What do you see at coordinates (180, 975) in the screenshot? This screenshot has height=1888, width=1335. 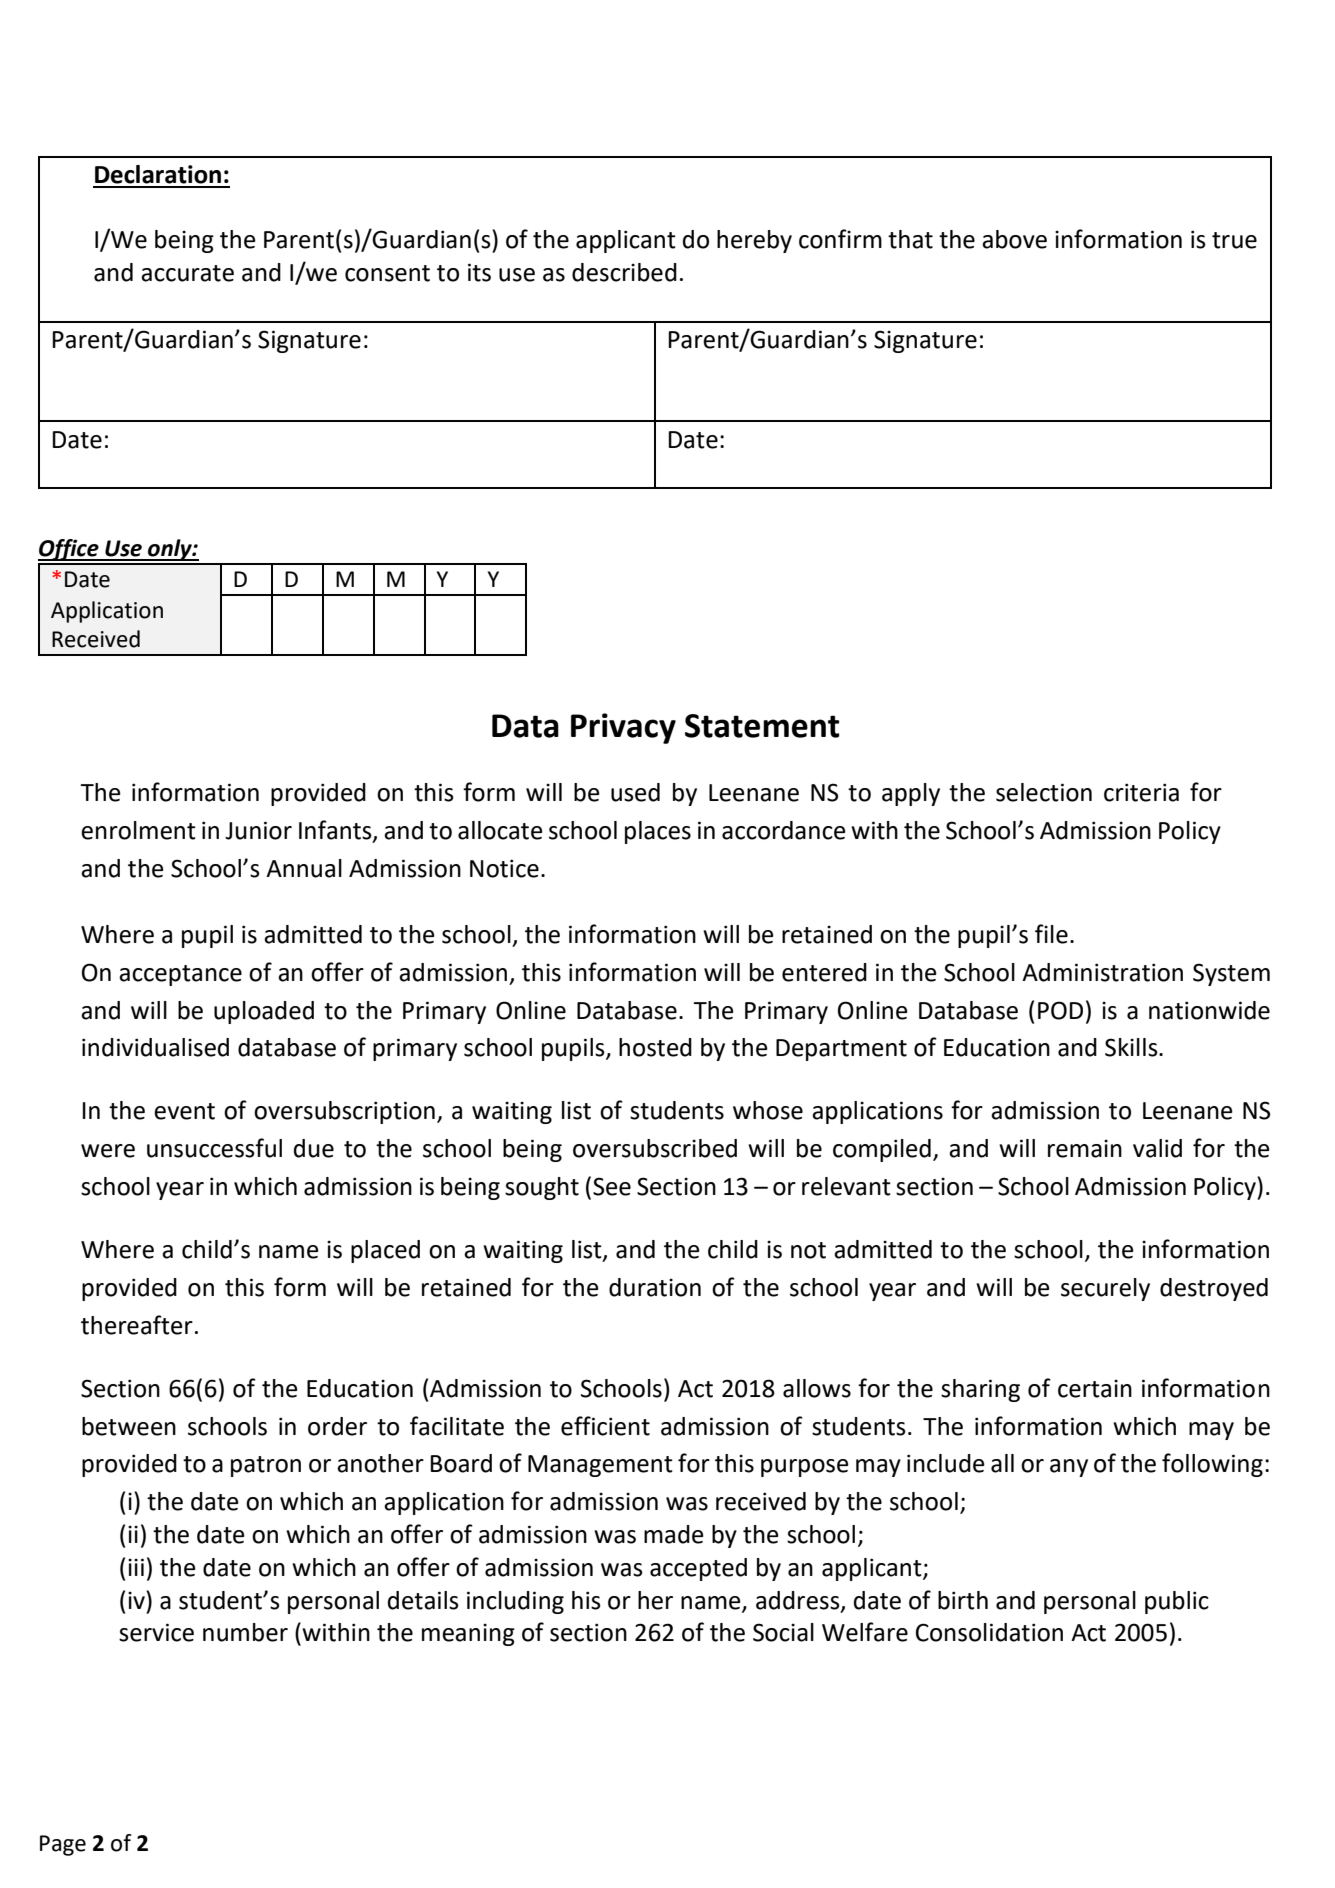 I see `acceptance` at bounding box center [180, 975].
